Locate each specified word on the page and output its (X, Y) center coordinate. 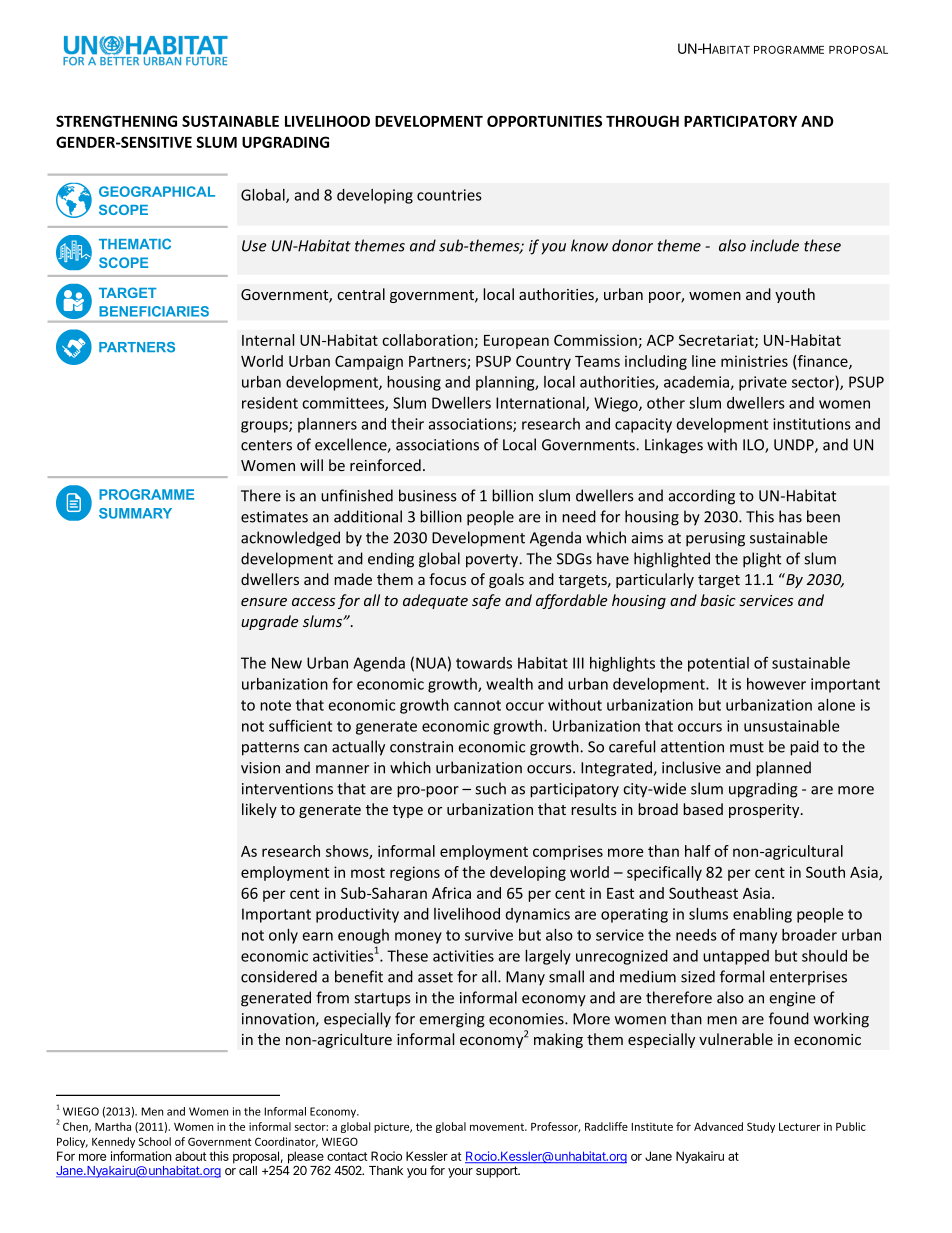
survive (489, 935)
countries (449, 195)
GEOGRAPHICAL (157, 191)
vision (260, 768)
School (154, 1141)
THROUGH (642, 121)
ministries (754, 361)
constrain (421, 747)
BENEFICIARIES (154, 311)
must (747, 747)
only (283, 936)
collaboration (427, 340)
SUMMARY (135, 513)
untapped (736, 957)
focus (447, 579)
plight (762, 560)
